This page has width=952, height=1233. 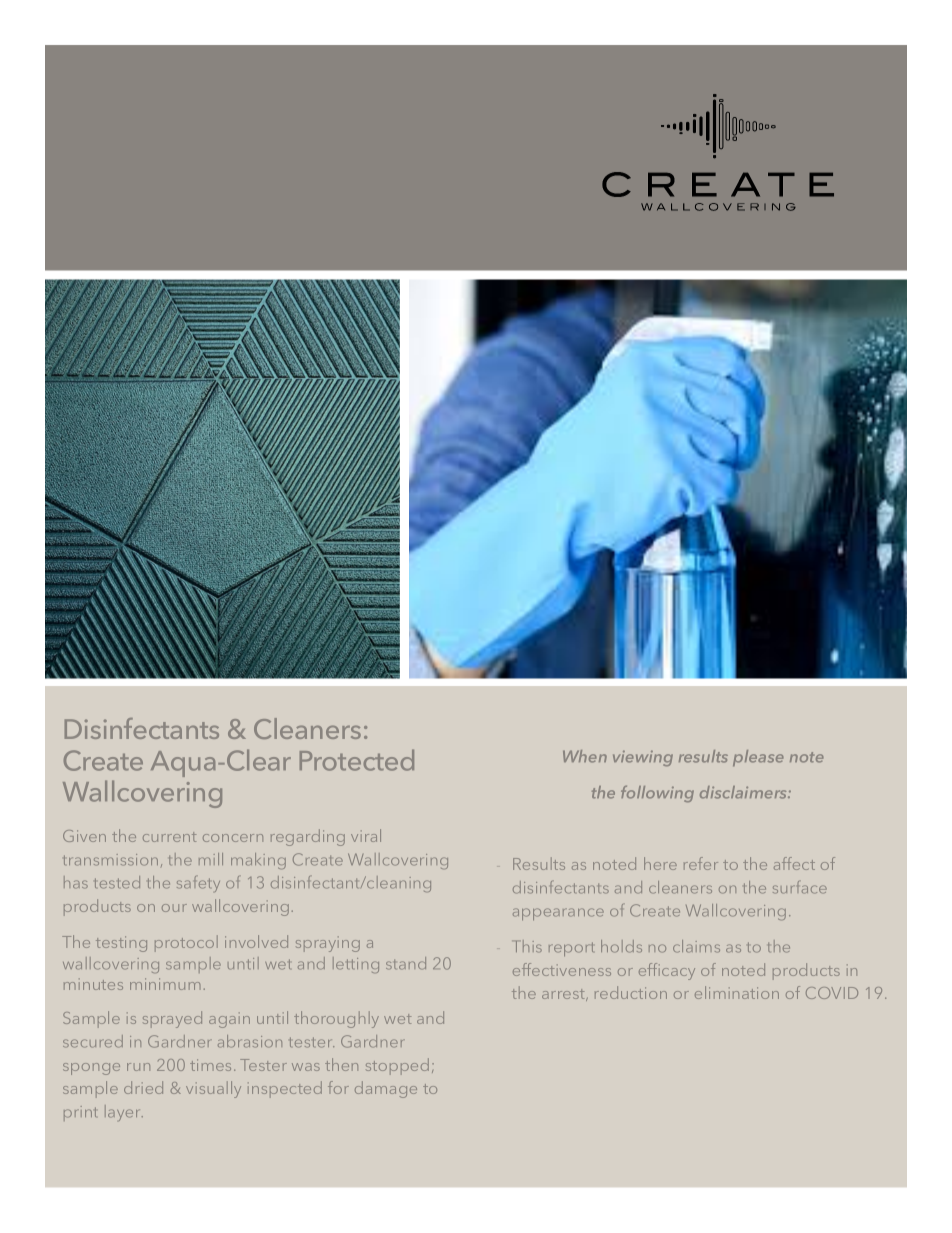 I want to click on Protected, so click(x=357, y=760).
